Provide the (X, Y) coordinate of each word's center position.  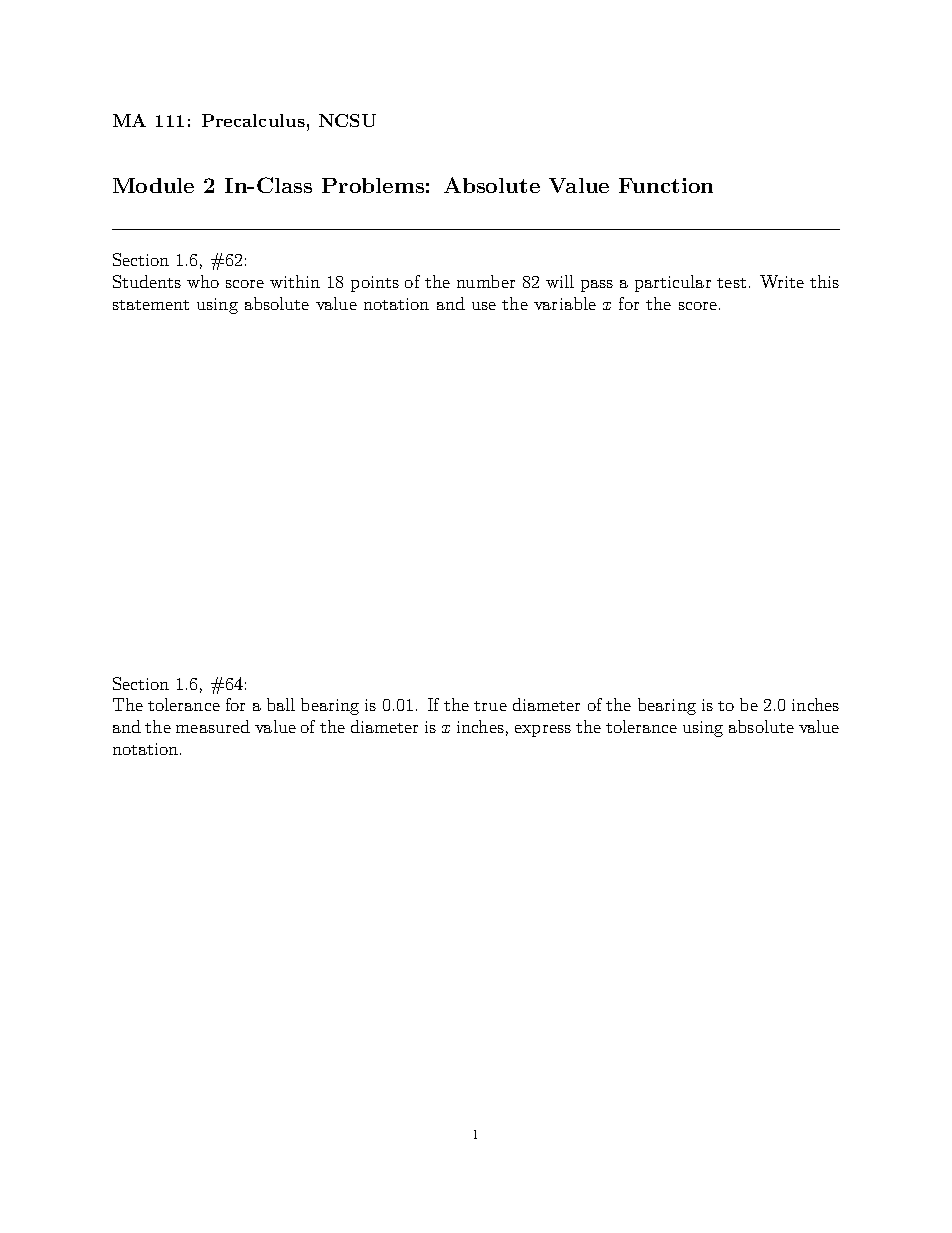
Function (666, 185)
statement (151, 305)
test (731, 283)
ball (281, 704)
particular (673, 283)
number (486, 281)
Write (782, 281)
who (203, 281)
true (490, 706)
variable (565, 303)
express (543, 731)
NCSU (347, 120)
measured (213, 726)
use (484, 306)
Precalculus (253, 120)
